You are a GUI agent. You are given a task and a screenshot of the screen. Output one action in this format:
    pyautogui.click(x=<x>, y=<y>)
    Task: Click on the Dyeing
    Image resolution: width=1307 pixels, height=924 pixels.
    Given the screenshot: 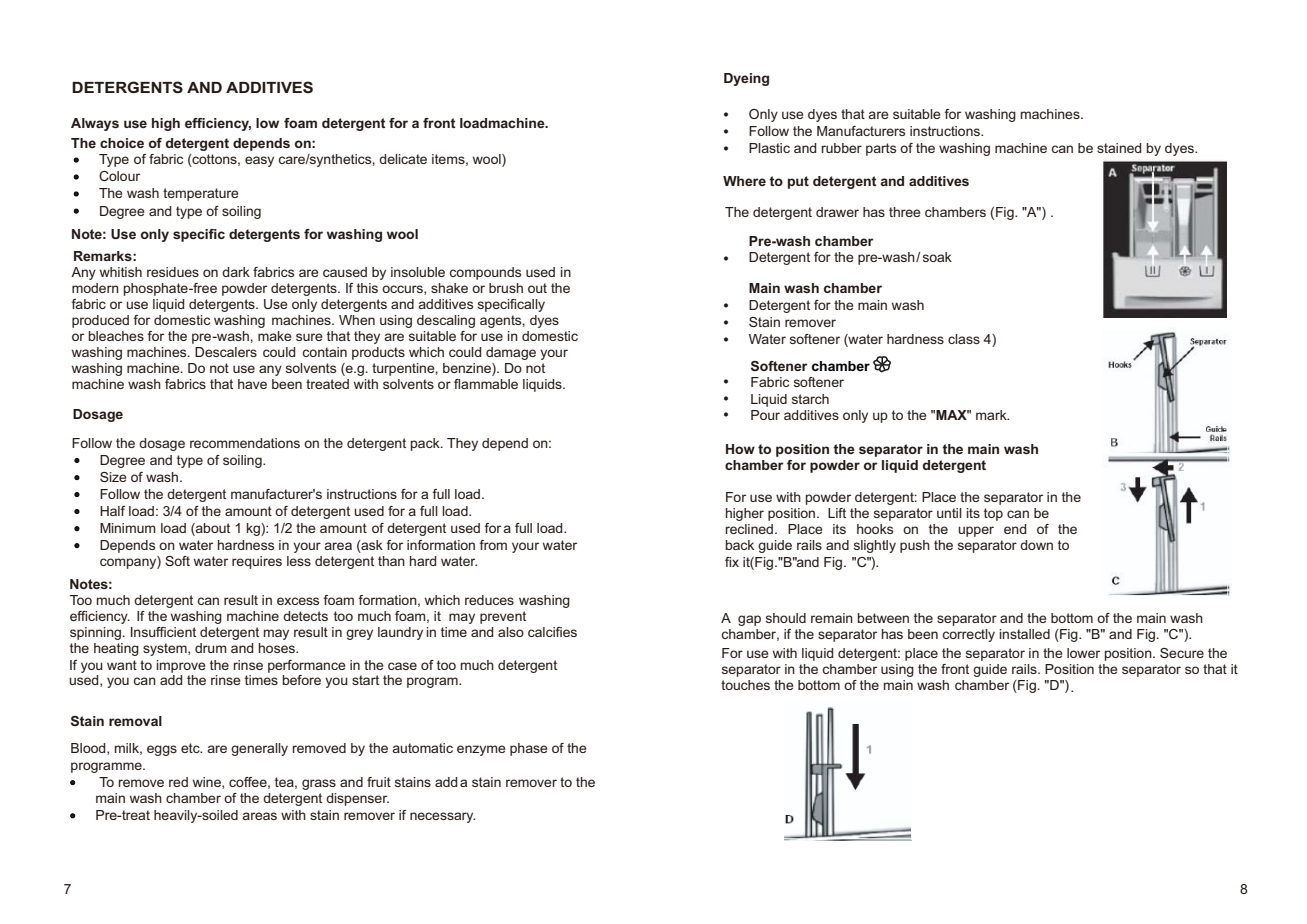 What is the action you would take?
    pyautogui.click(x=746, y=79)
